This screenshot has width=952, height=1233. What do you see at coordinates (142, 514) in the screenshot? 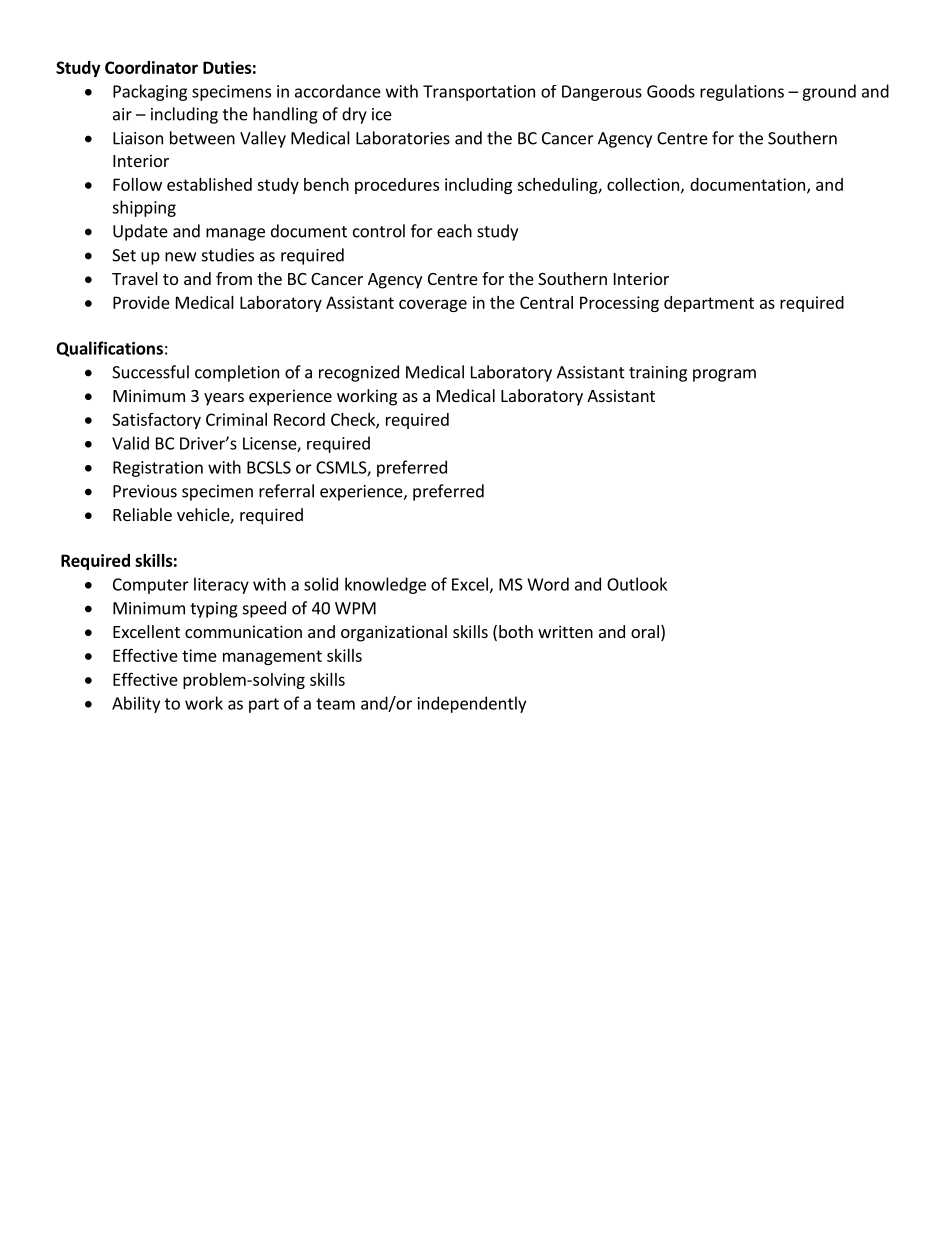
I see `Reliable` at bounding box center [142, 514].
